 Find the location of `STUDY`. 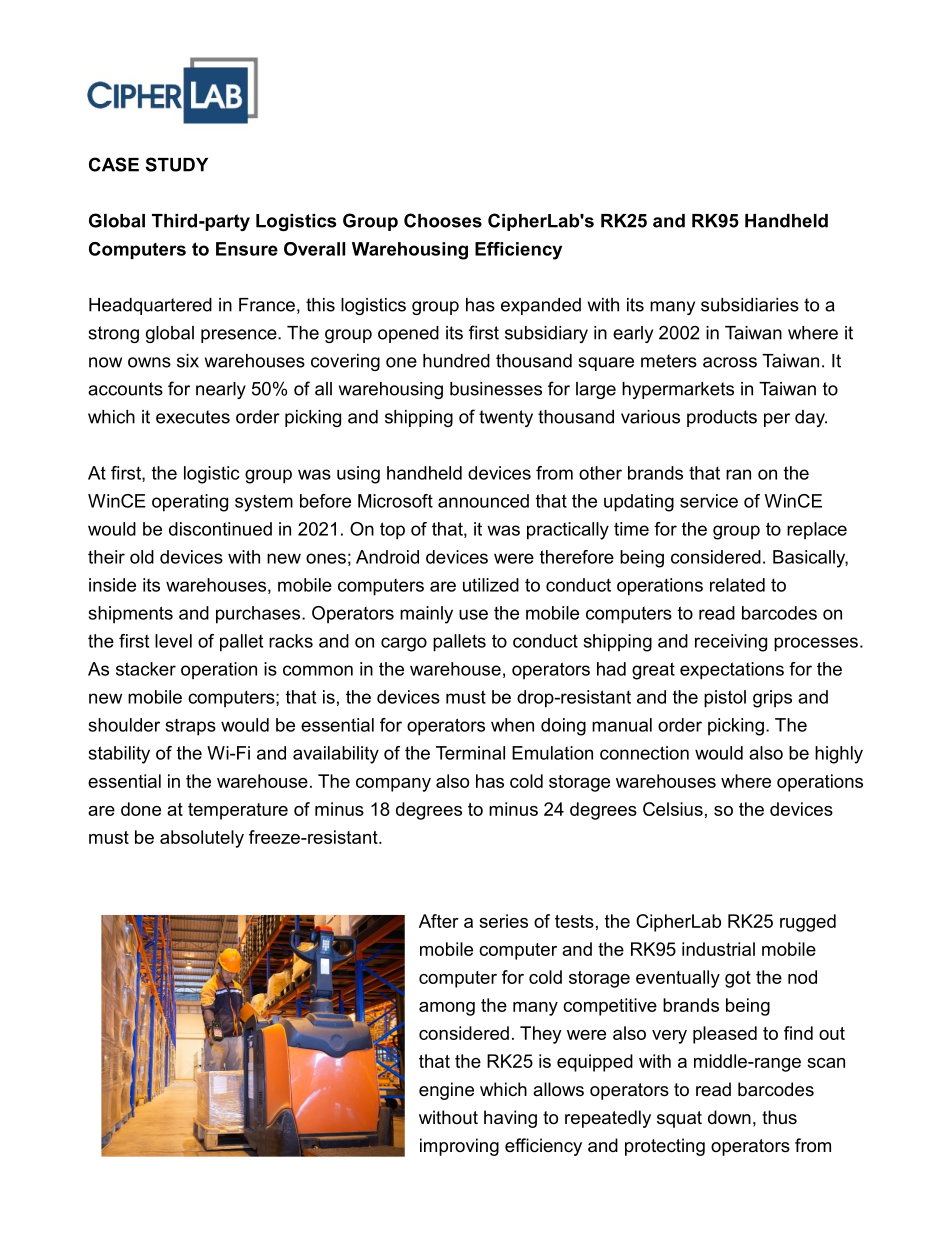

STUDY is located at coordinates (176, 164).
